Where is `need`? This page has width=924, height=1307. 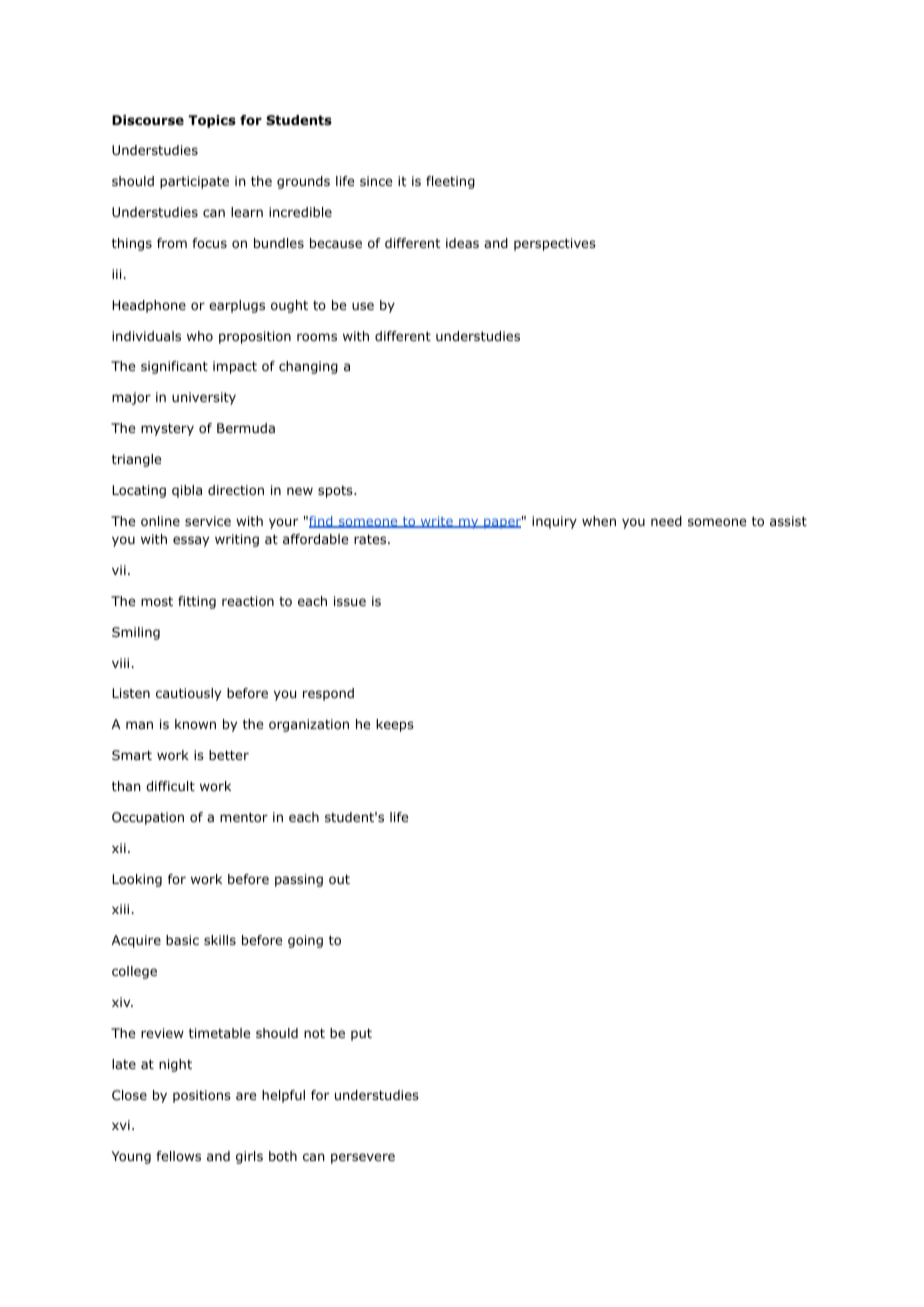 need is located at coordinates (666, 521).
